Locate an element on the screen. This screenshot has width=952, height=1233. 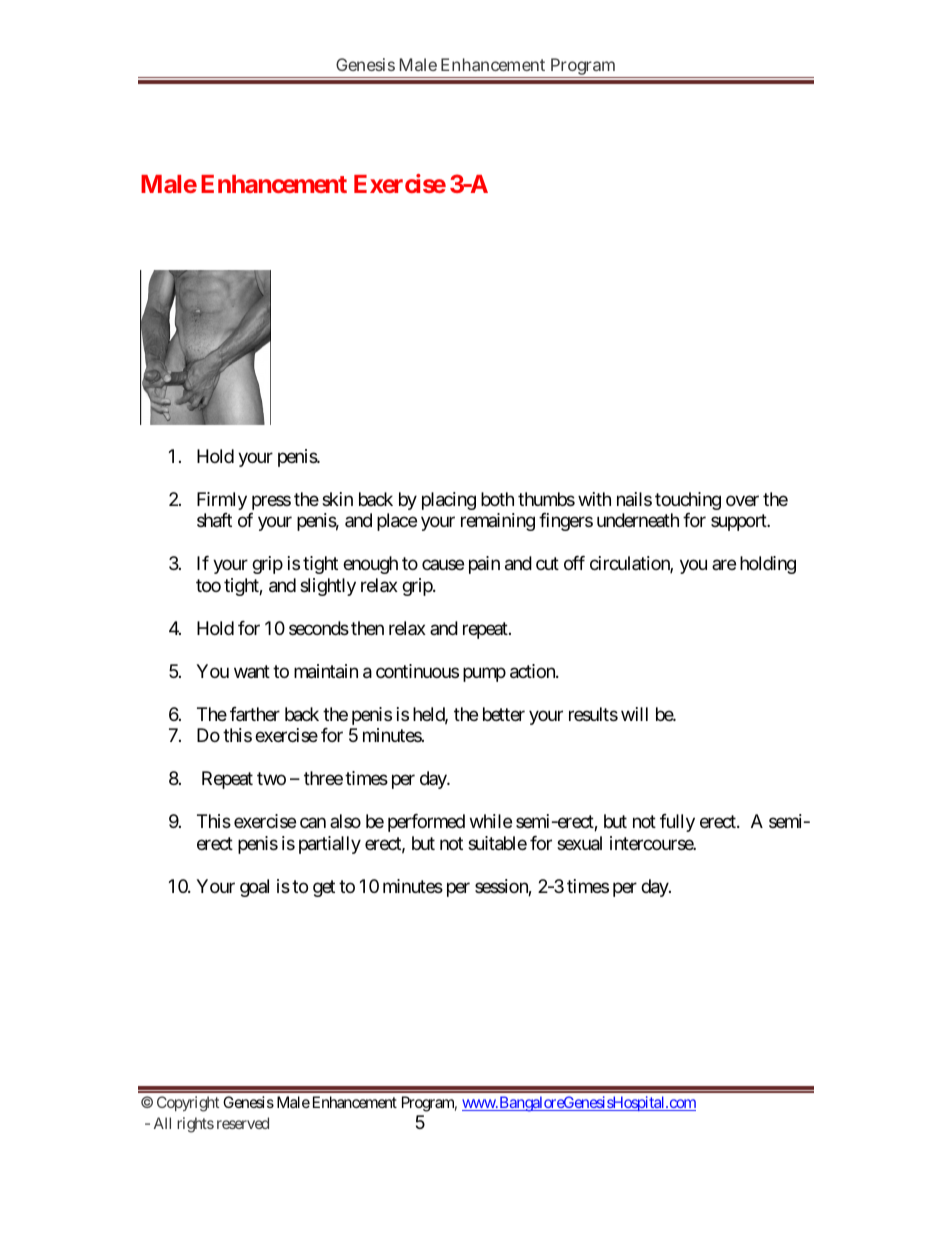
sexual is located at coordinates (579, 843).
